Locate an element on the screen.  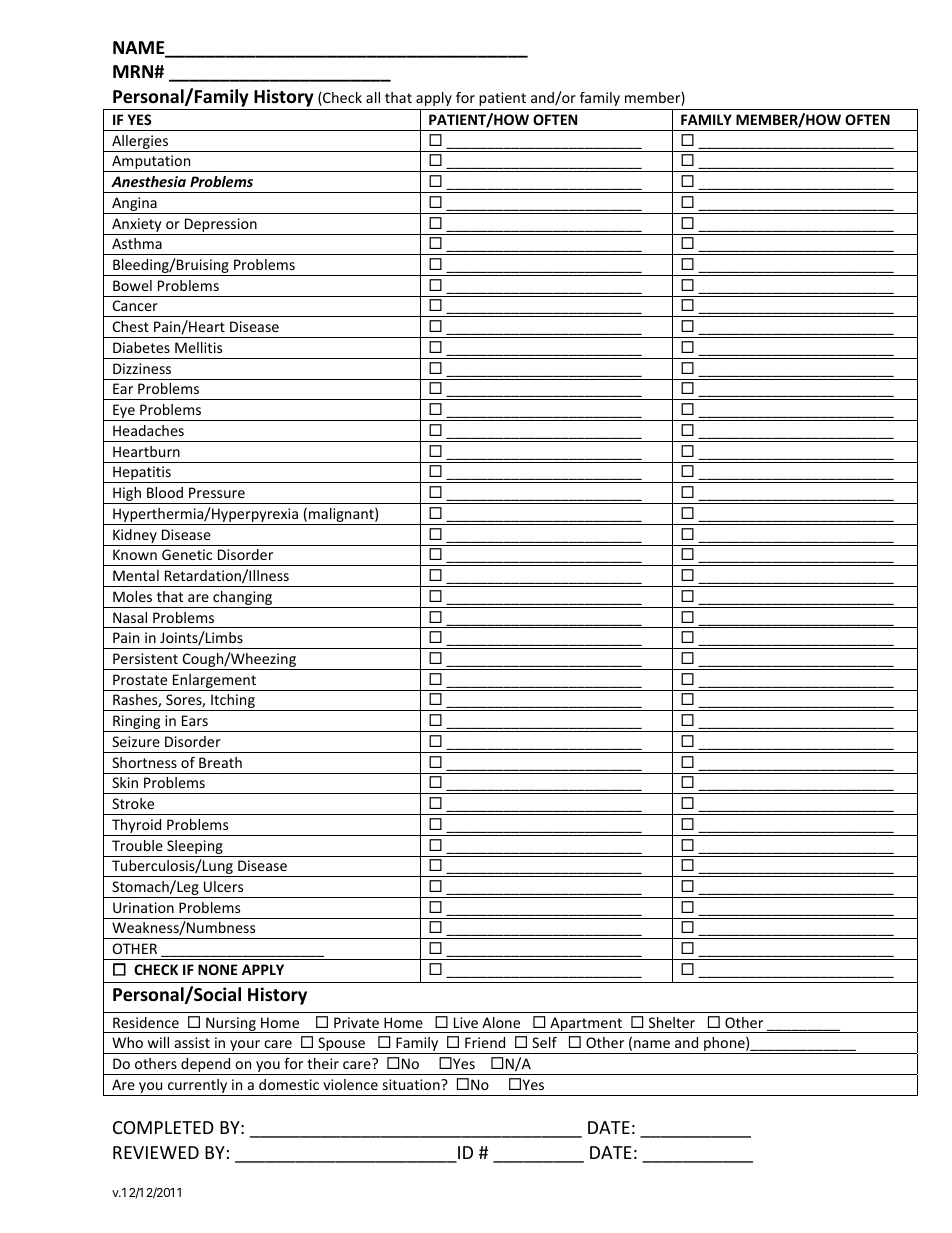
Apartment is located at coordinates (586, 1025).
